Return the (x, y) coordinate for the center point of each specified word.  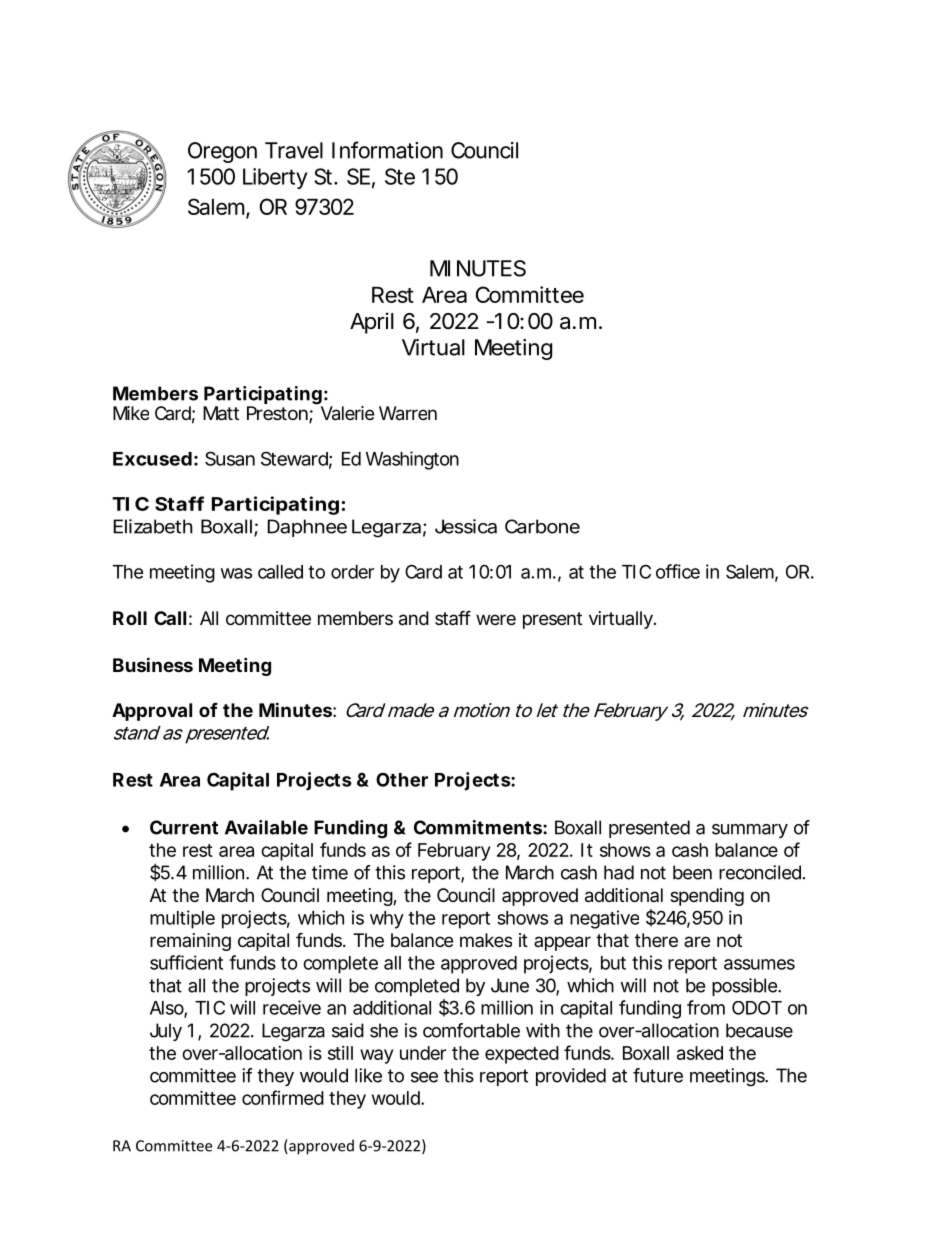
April (372, 323)
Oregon (222, 152)
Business (153, 664)
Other (402, 779)
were (496, 619)
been (692, 872)
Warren (408, 413)
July (166, 1032)
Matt (221, 413)
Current (184, 827)
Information (387, 150)
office (678, 571)
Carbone (542, 526)
